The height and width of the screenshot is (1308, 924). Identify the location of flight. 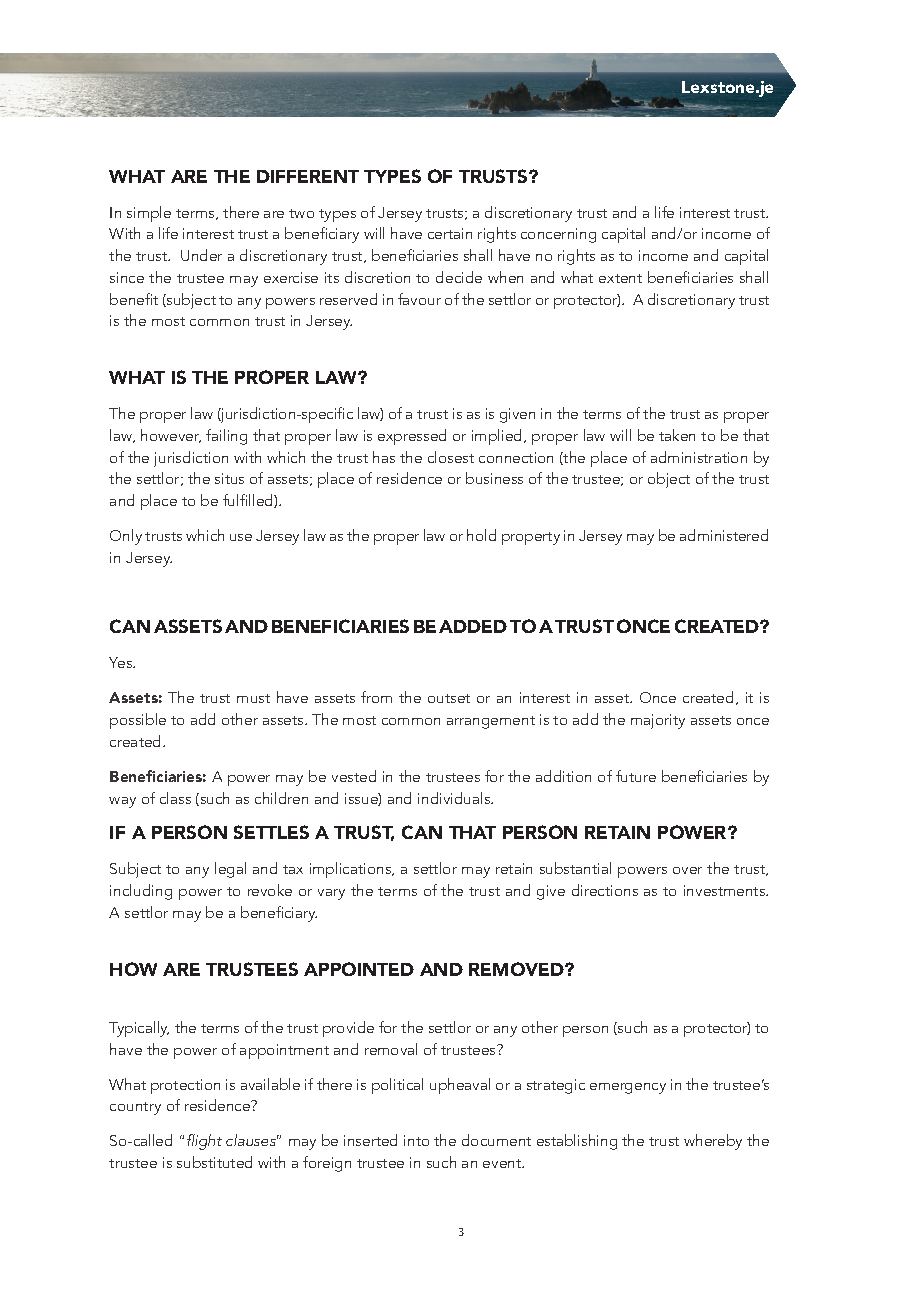
(204, 1142).
